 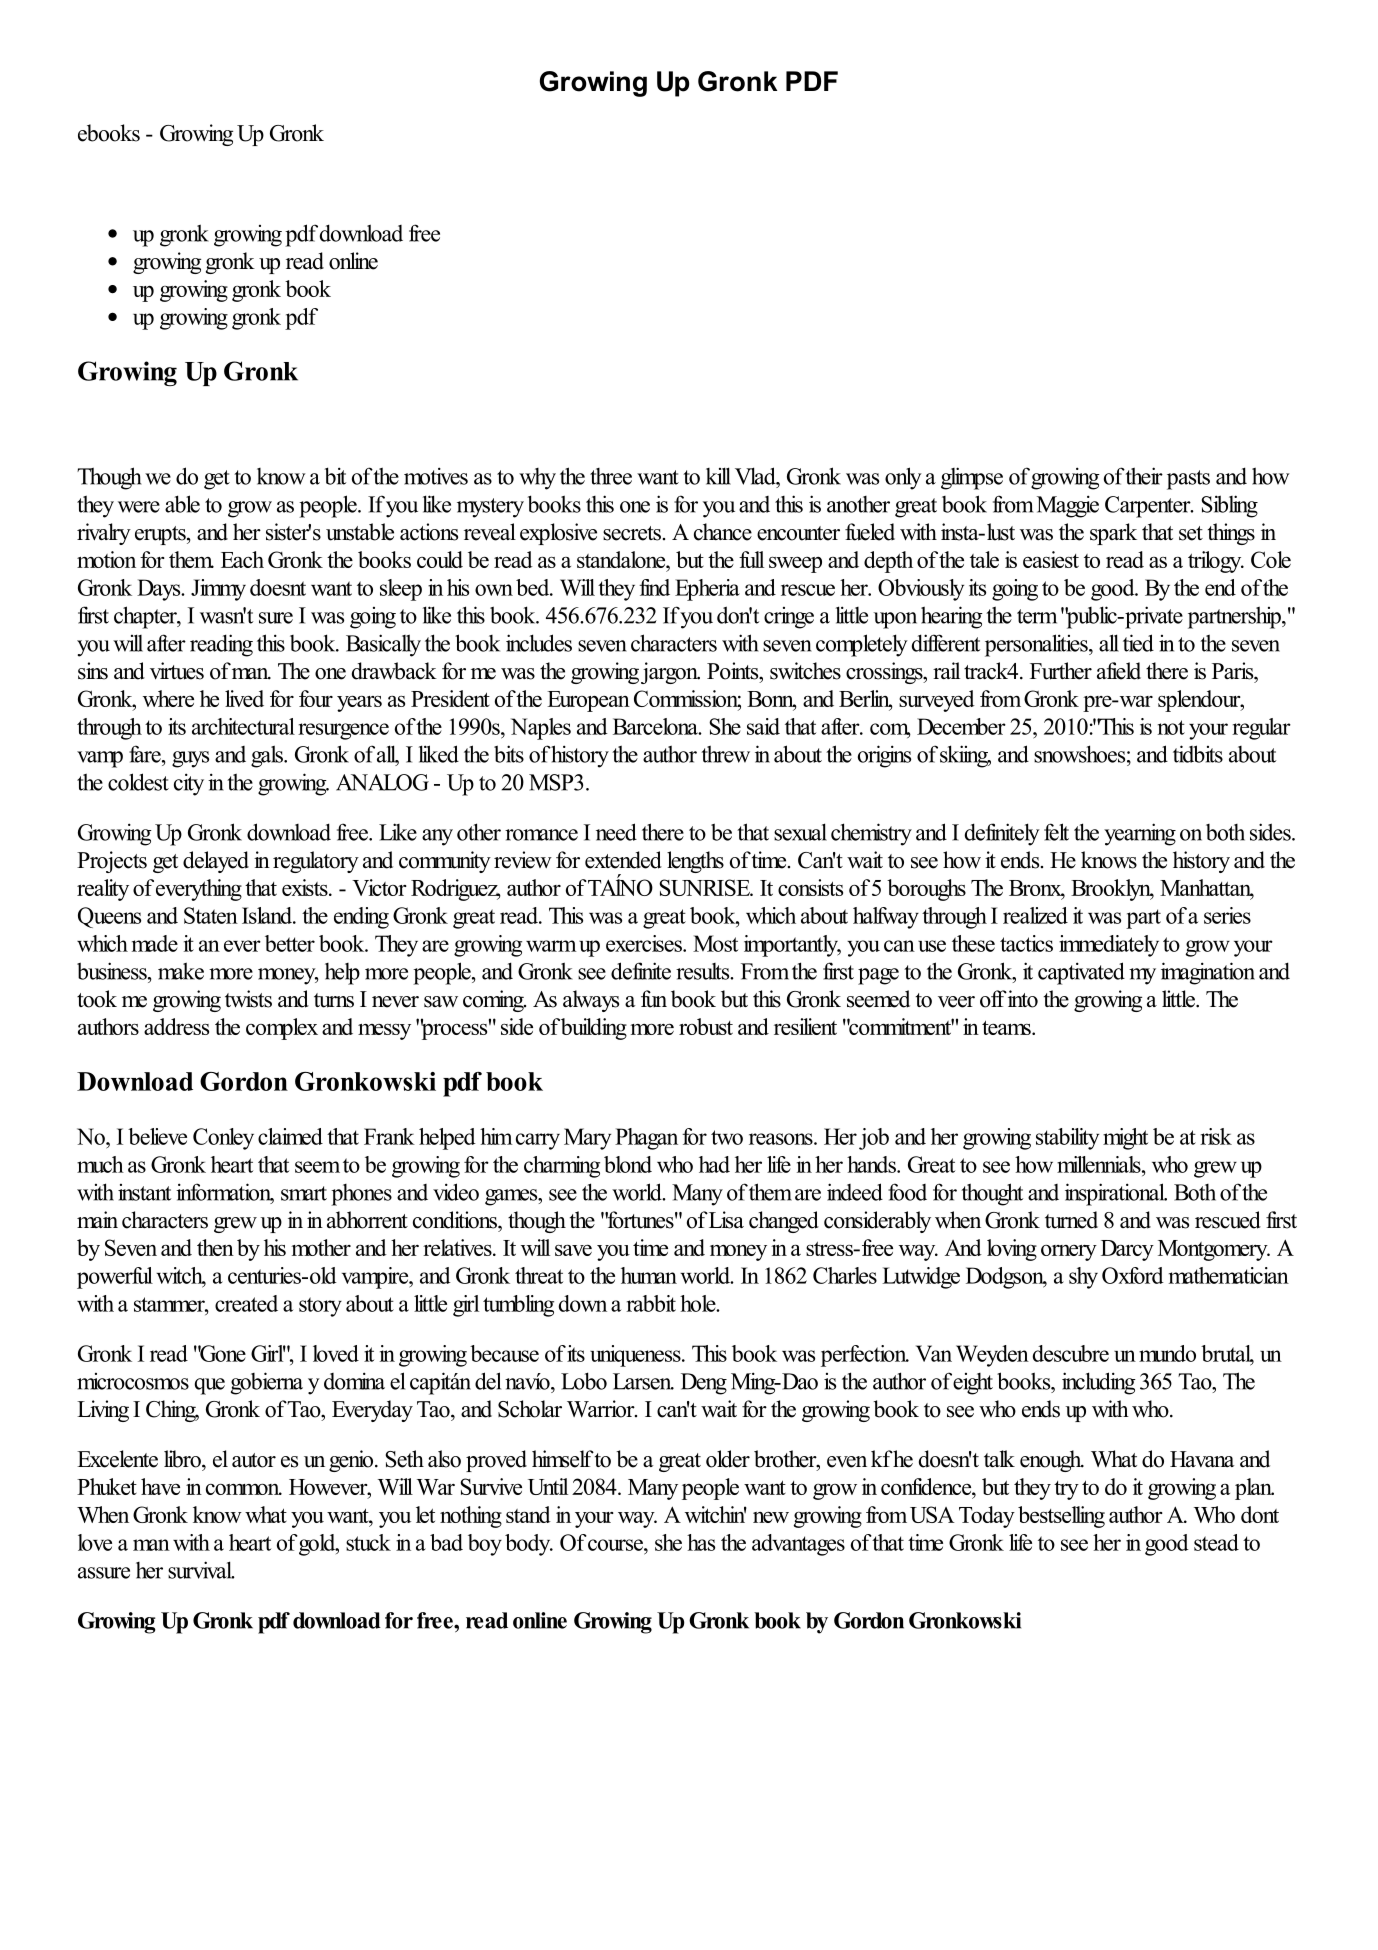 I want to click on Staten, so click(x=211, y=915).
